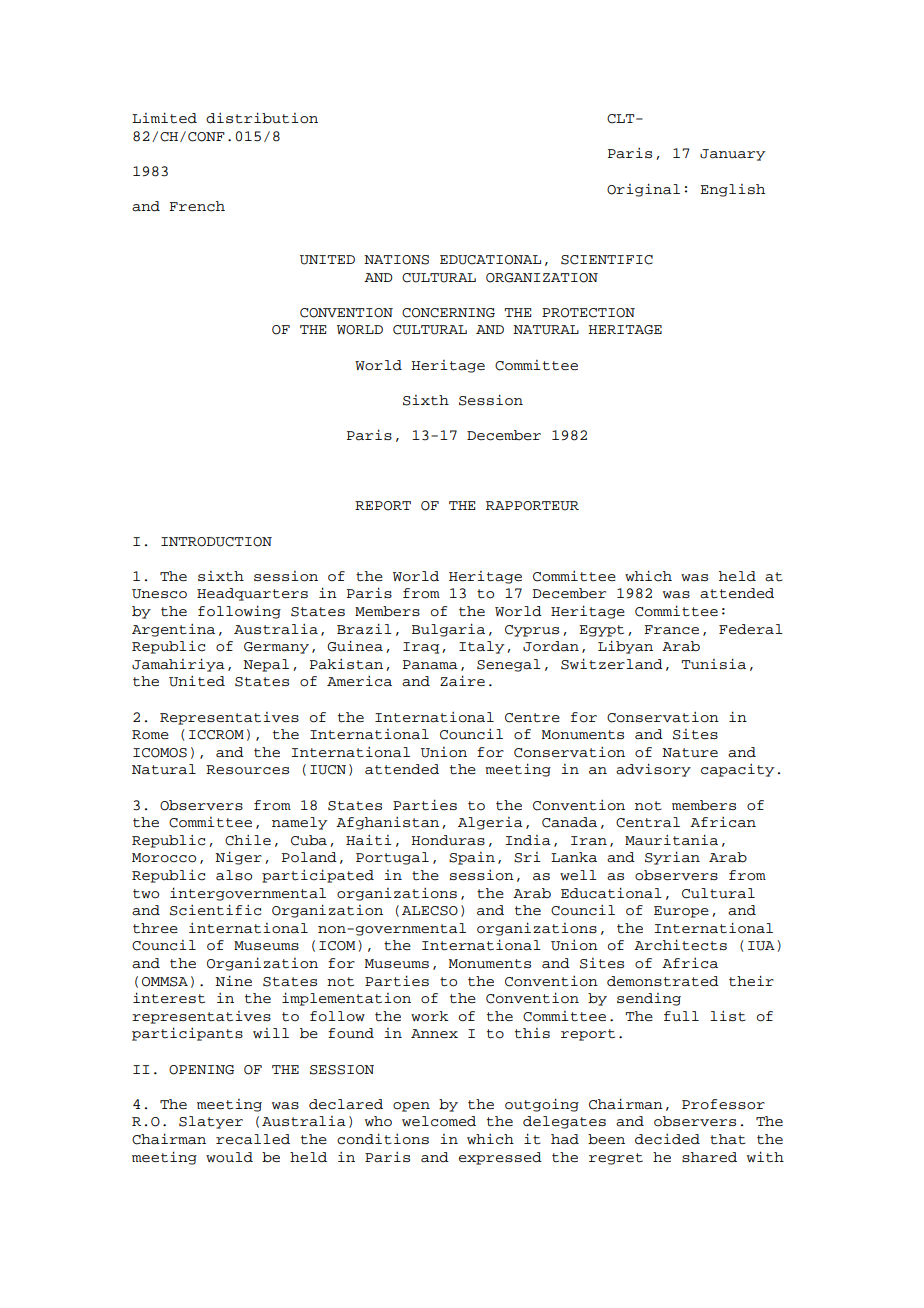 This screenshot has width=924, height=1308. What do you see at coordinates (671, 630) in the screenshot?
I see `France` at bounding box center [671, 630].
